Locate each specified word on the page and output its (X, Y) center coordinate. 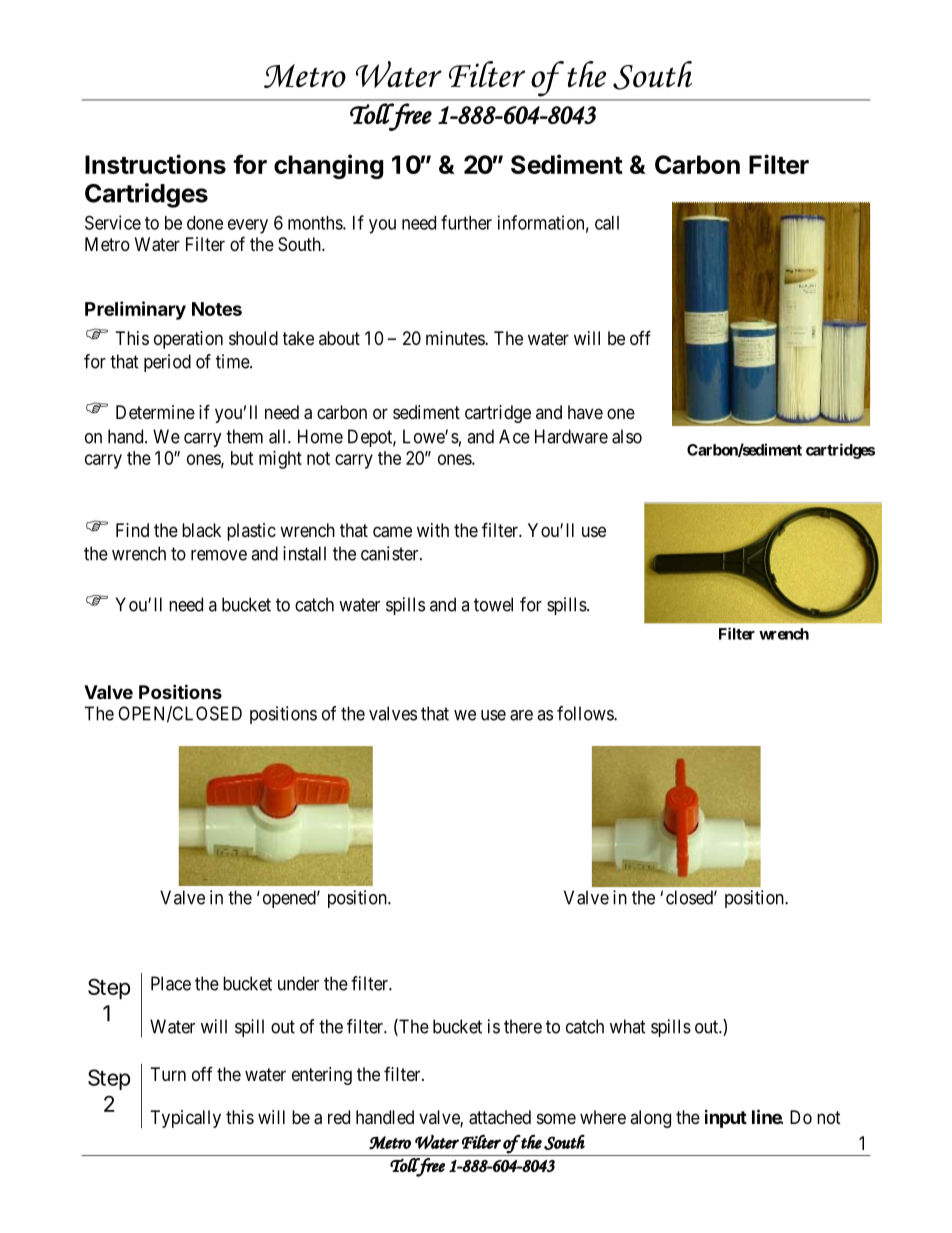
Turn (168, 1074)
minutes (456, 338)
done (205, 223)
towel (493, 604)
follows (586, 713)
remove (219, 555)
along (650, 1119)
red (339, 1117)
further (466, 222)
